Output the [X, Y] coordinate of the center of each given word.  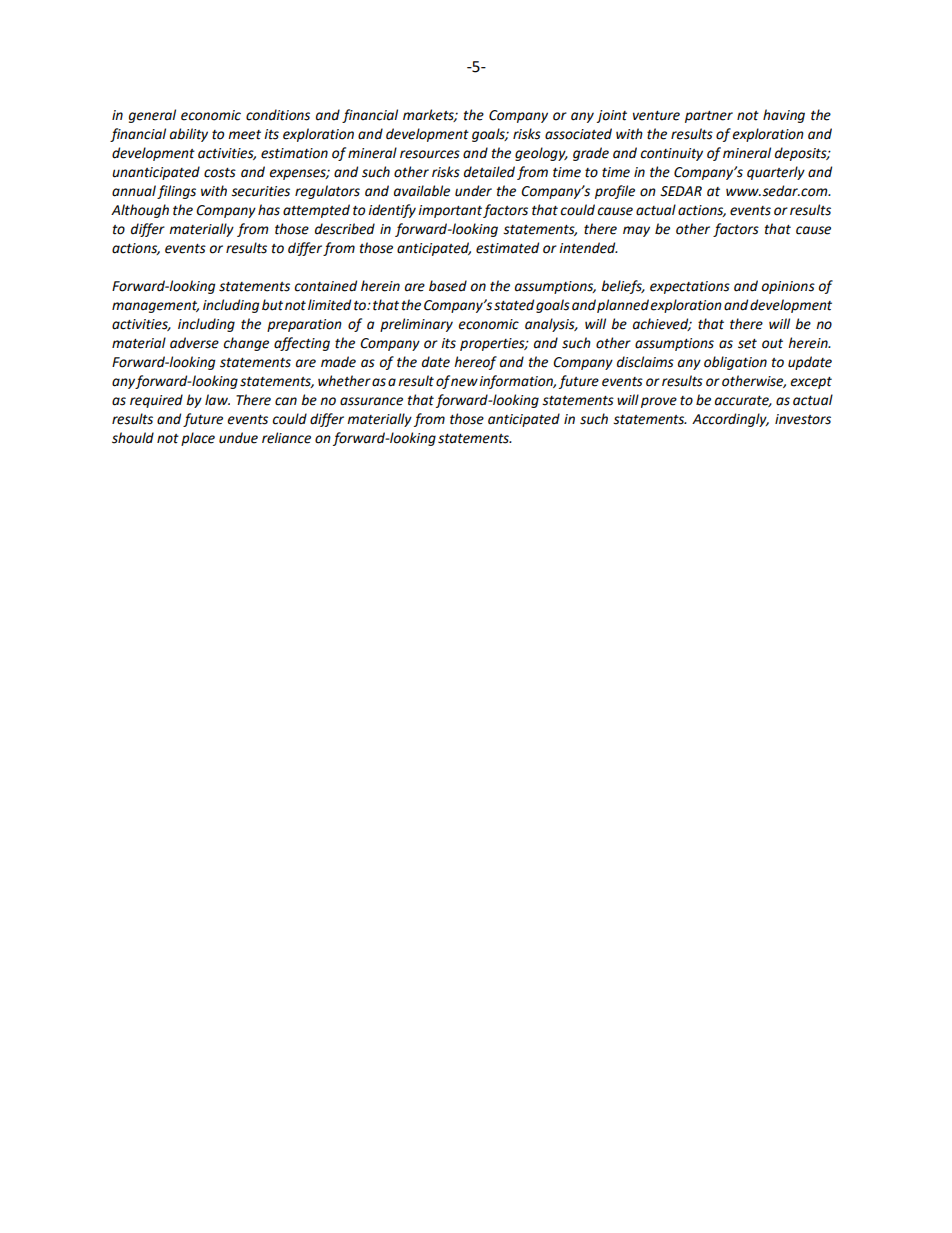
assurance [371, 401]
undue [238, 438]
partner [709, 117]
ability [189, 135]
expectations [690, 287]
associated [578, 134]
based [448, 286]
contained [326, 286]
